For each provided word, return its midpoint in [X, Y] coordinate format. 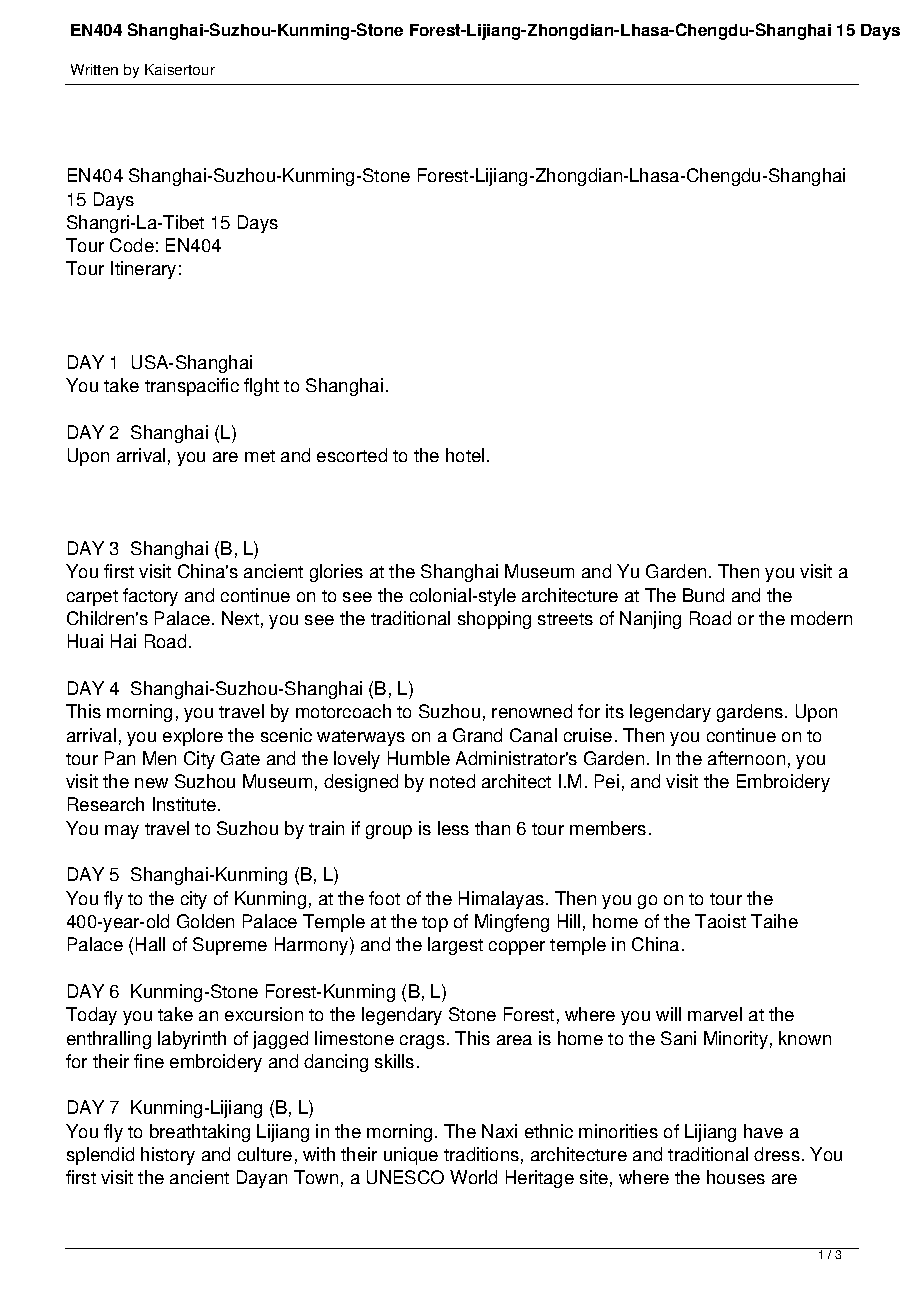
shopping [494, 620]
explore [193, 737]
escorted [352, 455]
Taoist [720, 921]
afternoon [746, 758]
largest [455, 946]
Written [94, 69]
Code [132, 245]
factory [150, 597]
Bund [703, 595]
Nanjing [650, 620]
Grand [477, 735]
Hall [150, 944]
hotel [465, 455]
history [168, 1156]
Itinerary [143, 270]
